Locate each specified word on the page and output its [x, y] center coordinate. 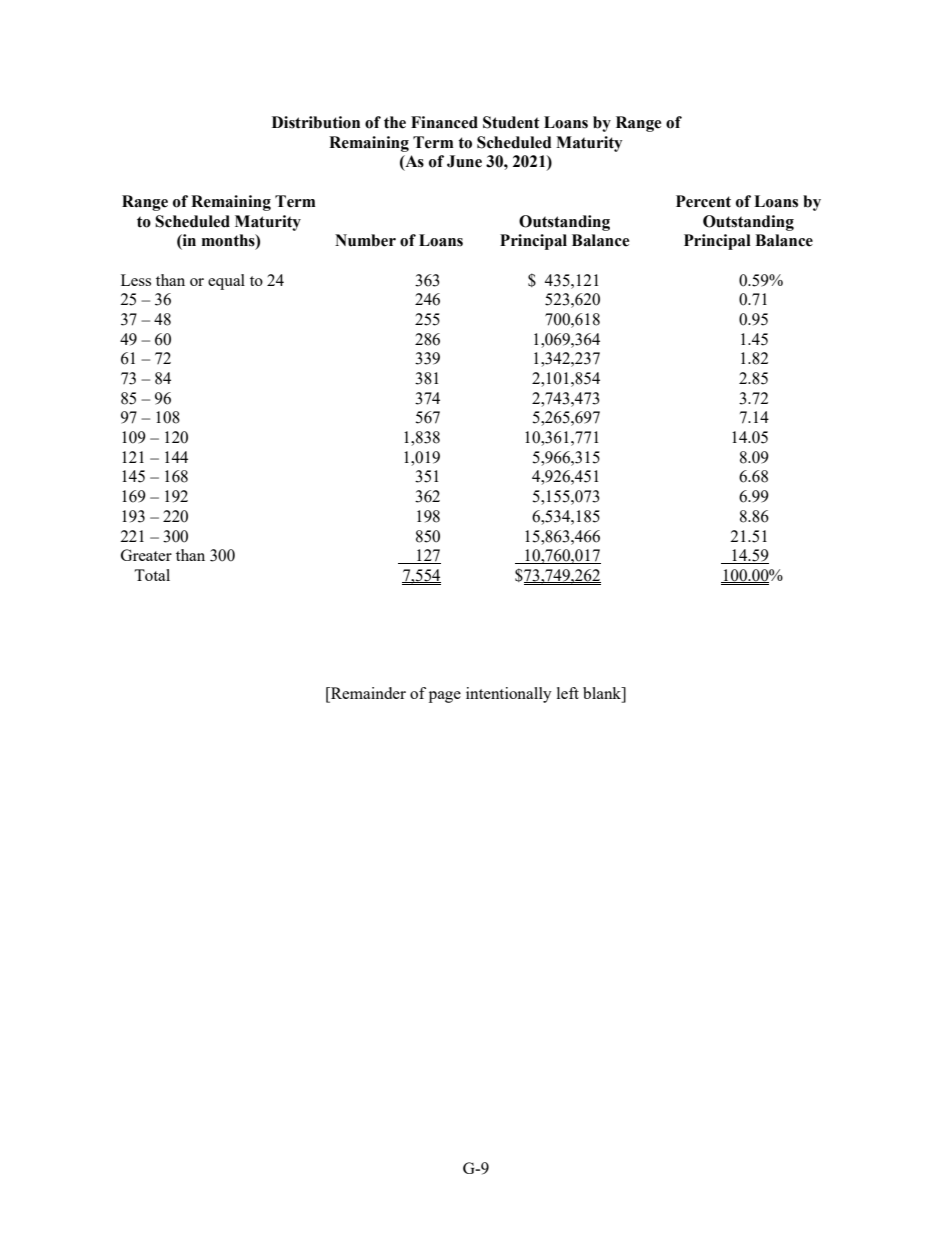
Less [136, 280]
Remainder [367, 694]
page [445, 697]
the [395, 122]
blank [603, 694]
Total [152, 575]
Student [511, 122]
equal [226, 282]
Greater [146, 555]
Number [365, 240]
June [464, 161]
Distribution [316, 122]
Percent [703, 201]
